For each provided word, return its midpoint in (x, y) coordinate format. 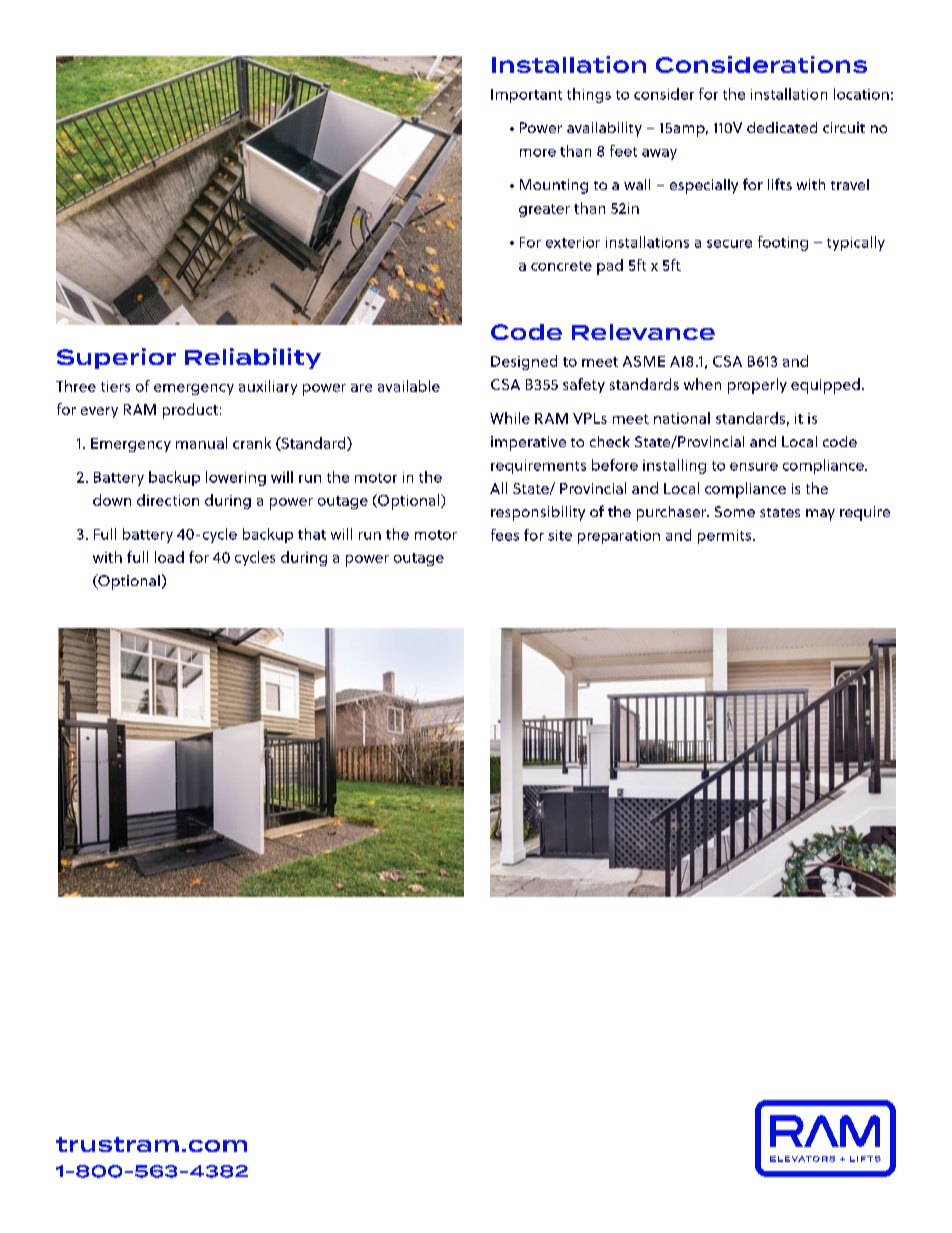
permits (726, 537)
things (589, 95)
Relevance (643, 332)
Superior (116, 358)
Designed (524, 362)
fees (505, 535)
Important (526, 96)
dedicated (782, 127)
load (169, 557)
